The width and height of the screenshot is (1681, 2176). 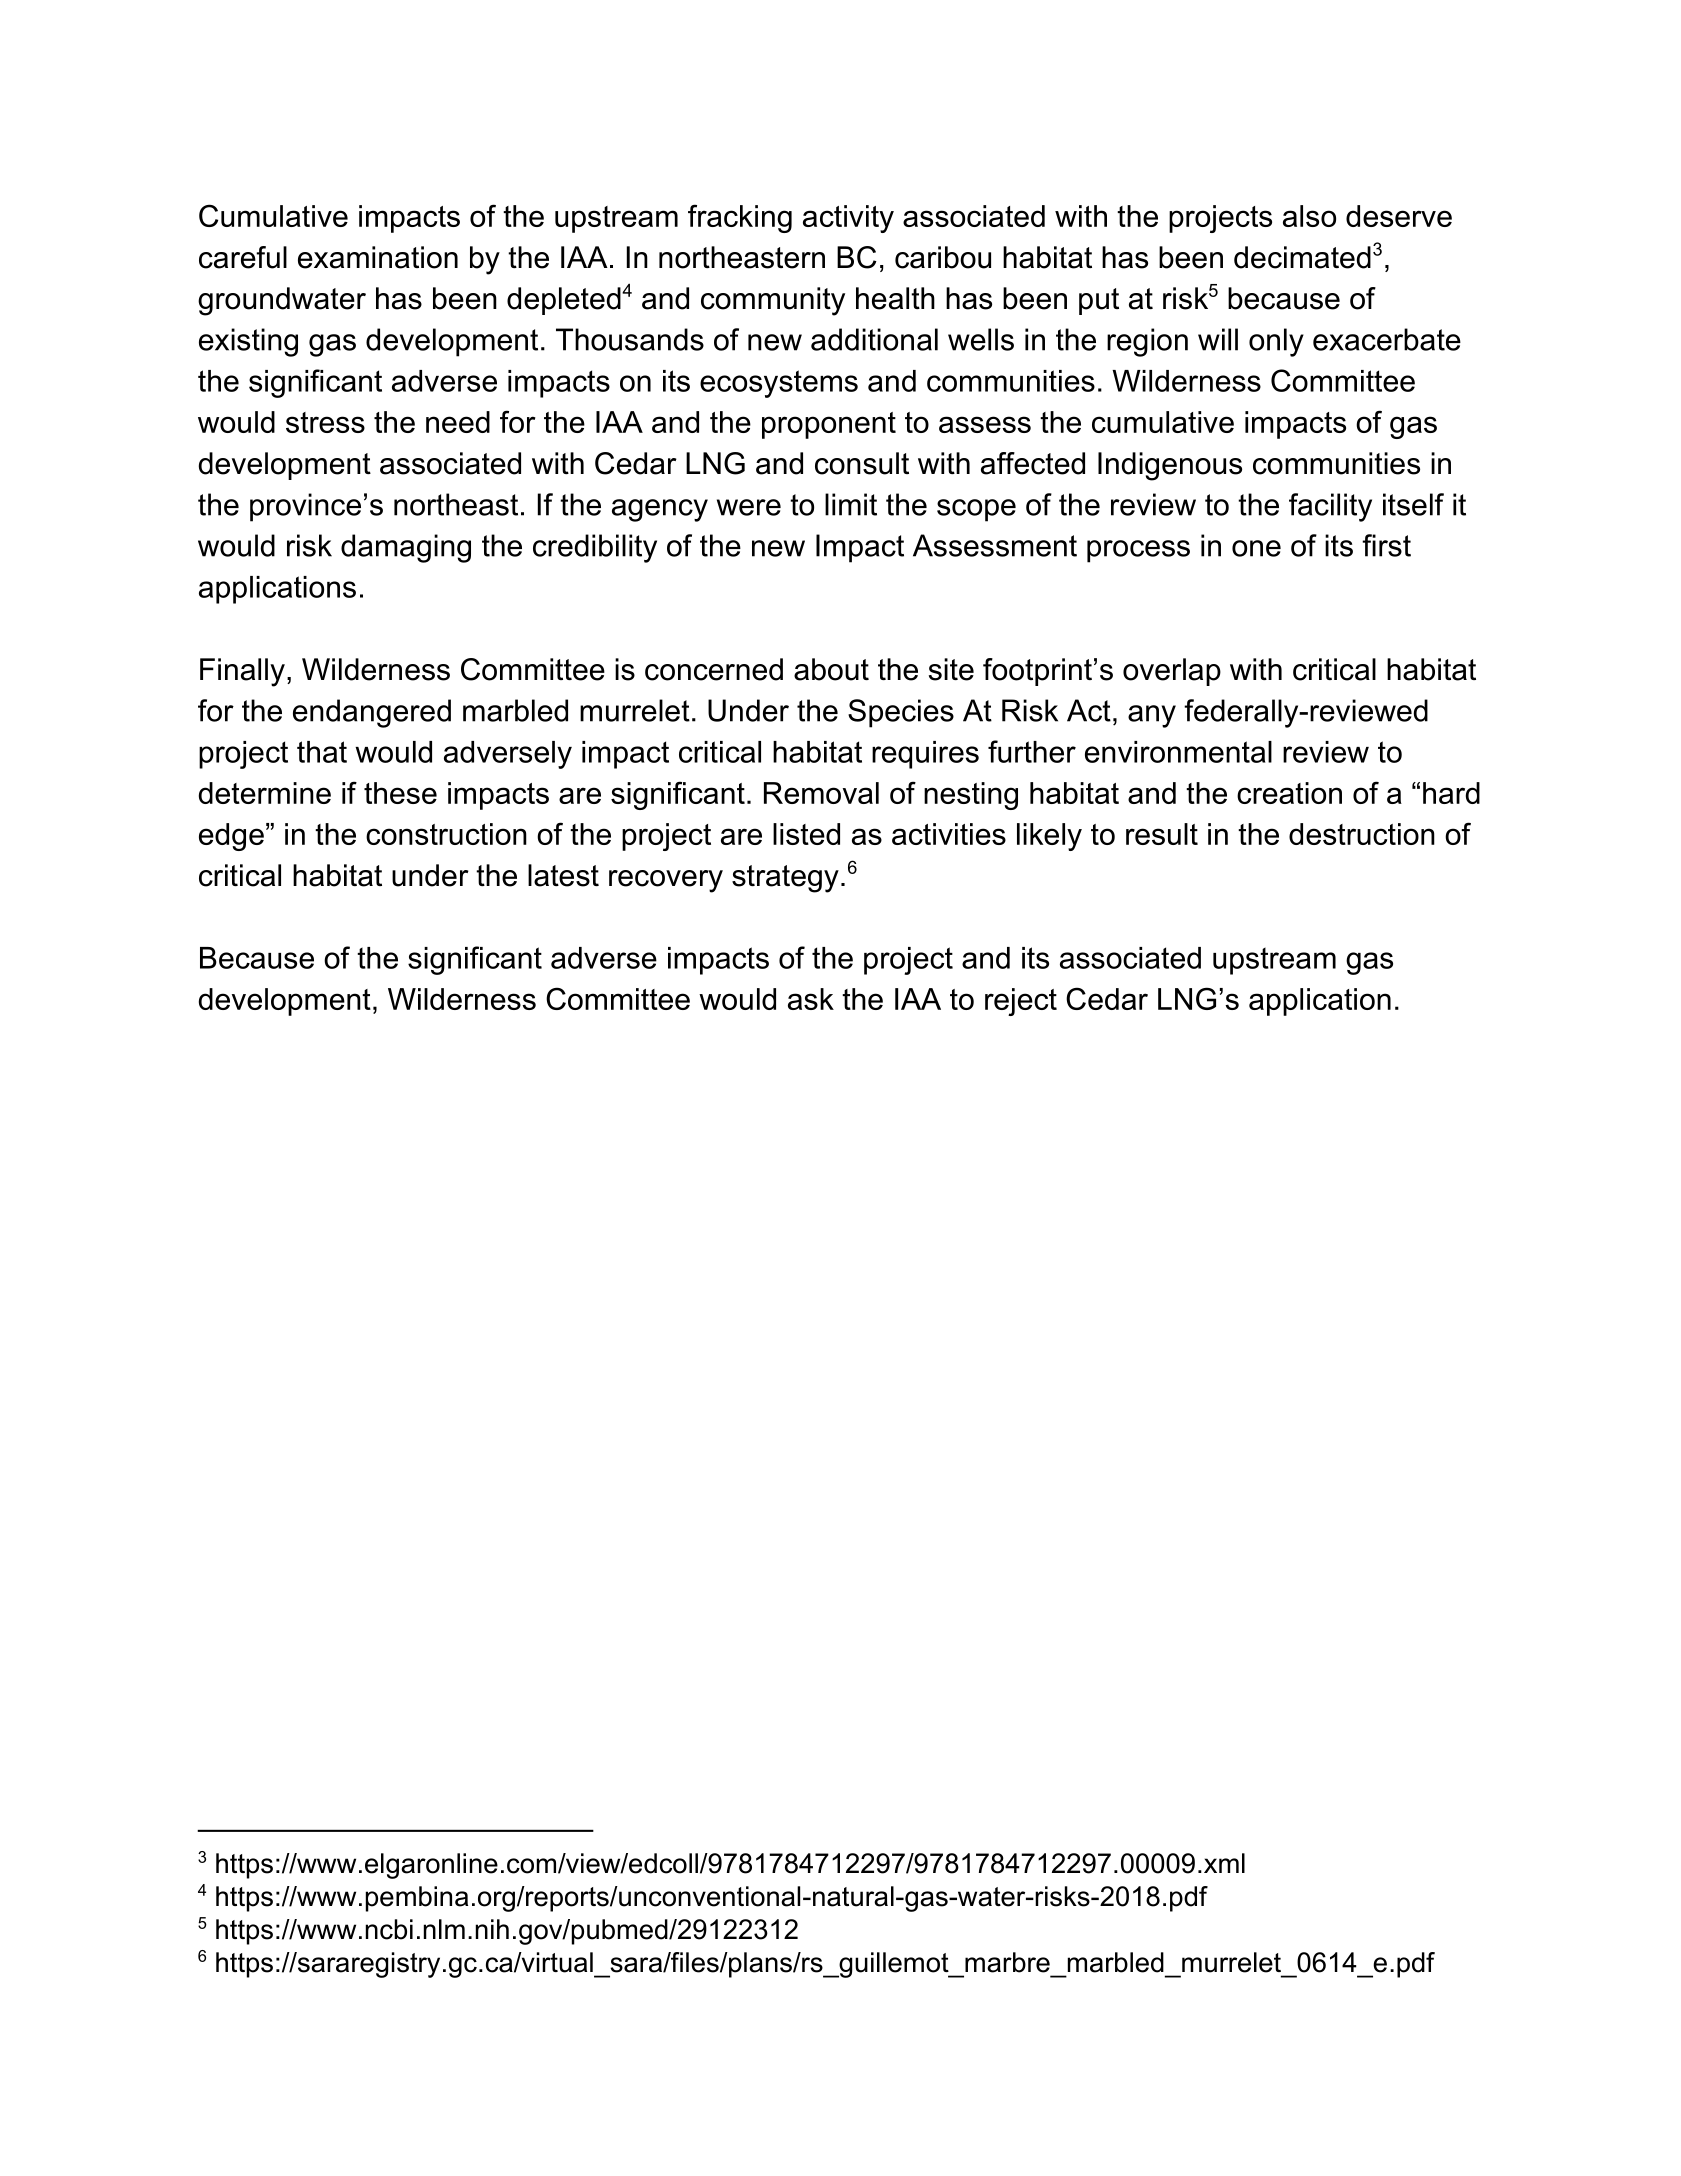 What do you see at coordinates (1289, 793) in the screenshot?
I see `creation` at bounding box center [1289, 793].
